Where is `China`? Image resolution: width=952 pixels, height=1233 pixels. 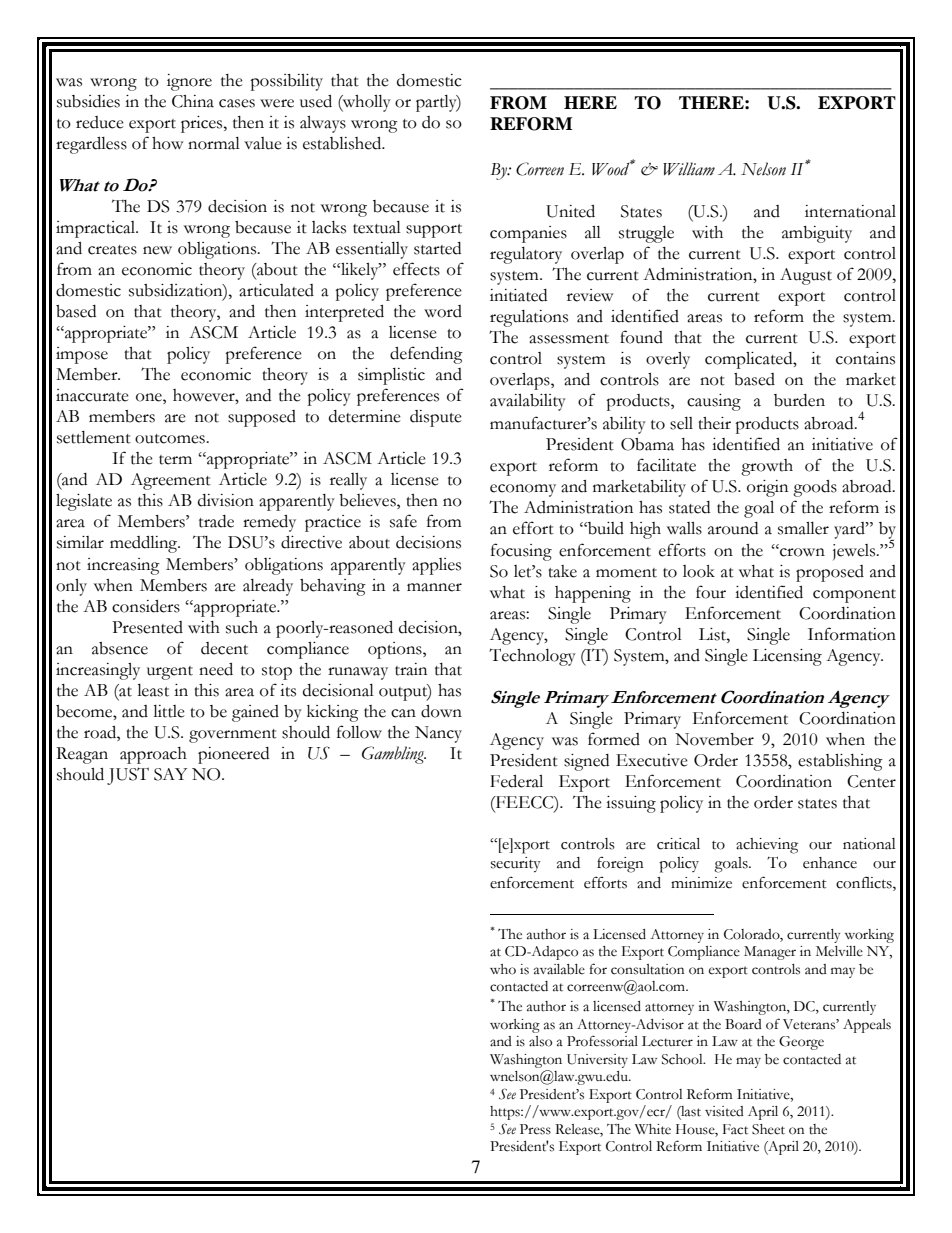
China is located at coordinates (193, 101).
